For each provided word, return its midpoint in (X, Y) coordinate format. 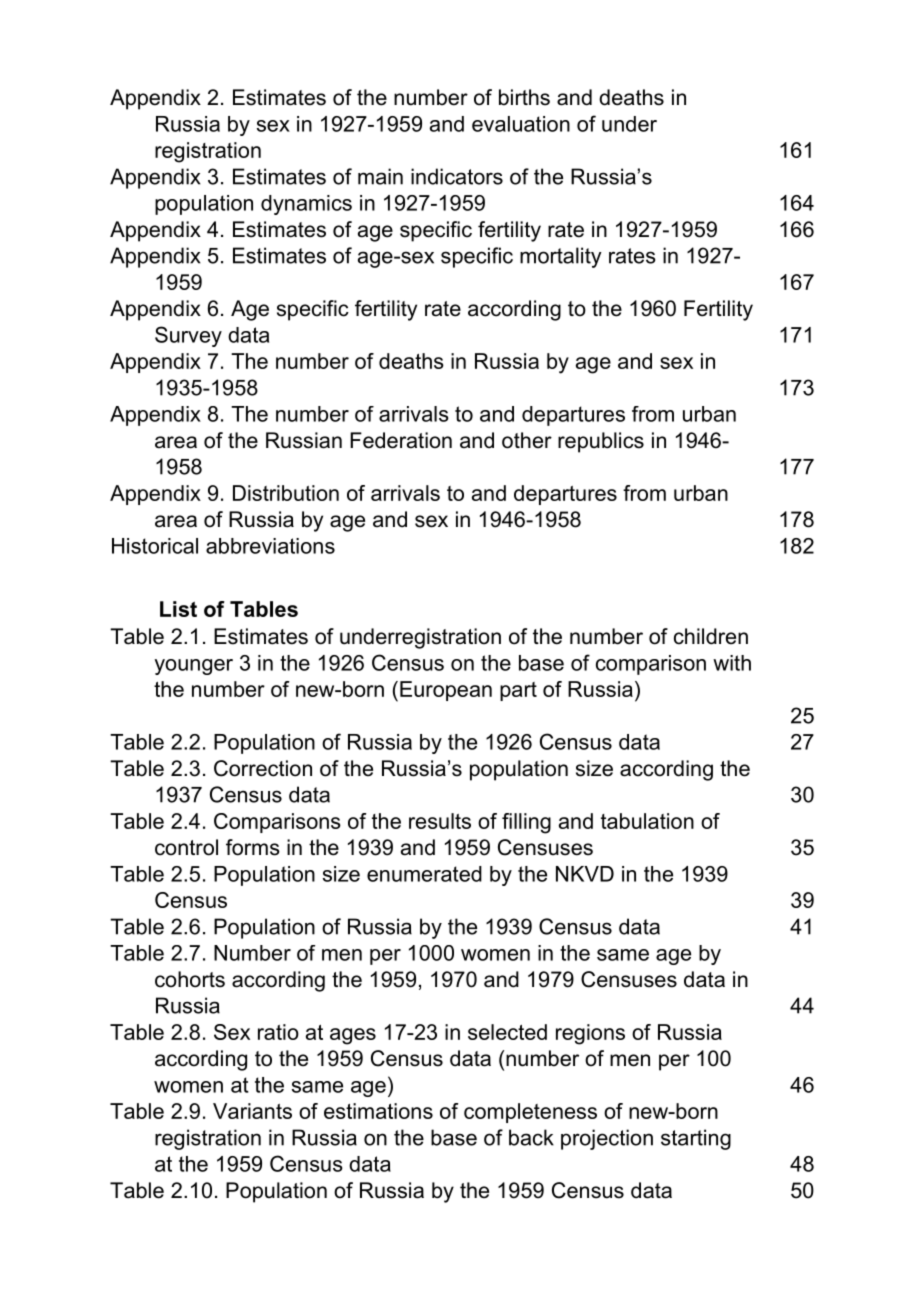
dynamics (306, 205)
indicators (457, 176)
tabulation (647, 821)
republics (601, 442)
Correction (263, 768)
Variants (252, 1111)
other (527, 440)
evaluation (521, 124)
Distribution (286, 493)
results (440, 821)
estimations (378, 1111)
